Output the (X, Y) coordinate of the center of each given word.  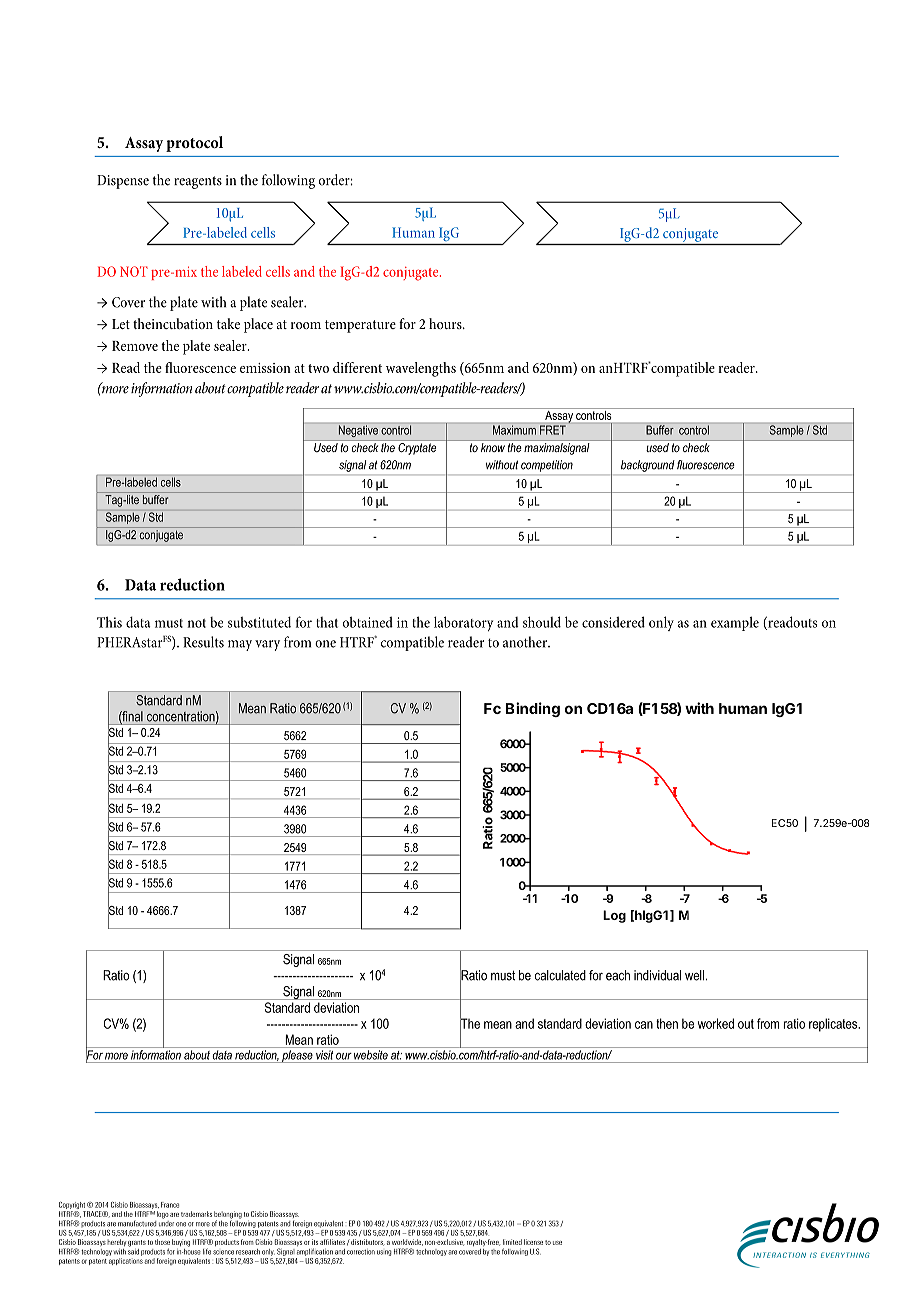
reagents (198, 182)
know (493, 447)
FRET (553, 430)
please (297, 1056)
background (647, 466)
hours (446, 323)
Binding (533, 709)
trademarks (196, 1214)
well (694, 975)
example (735, 623)
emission (265, 368)
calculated (560, 975)
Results (203, 642)
